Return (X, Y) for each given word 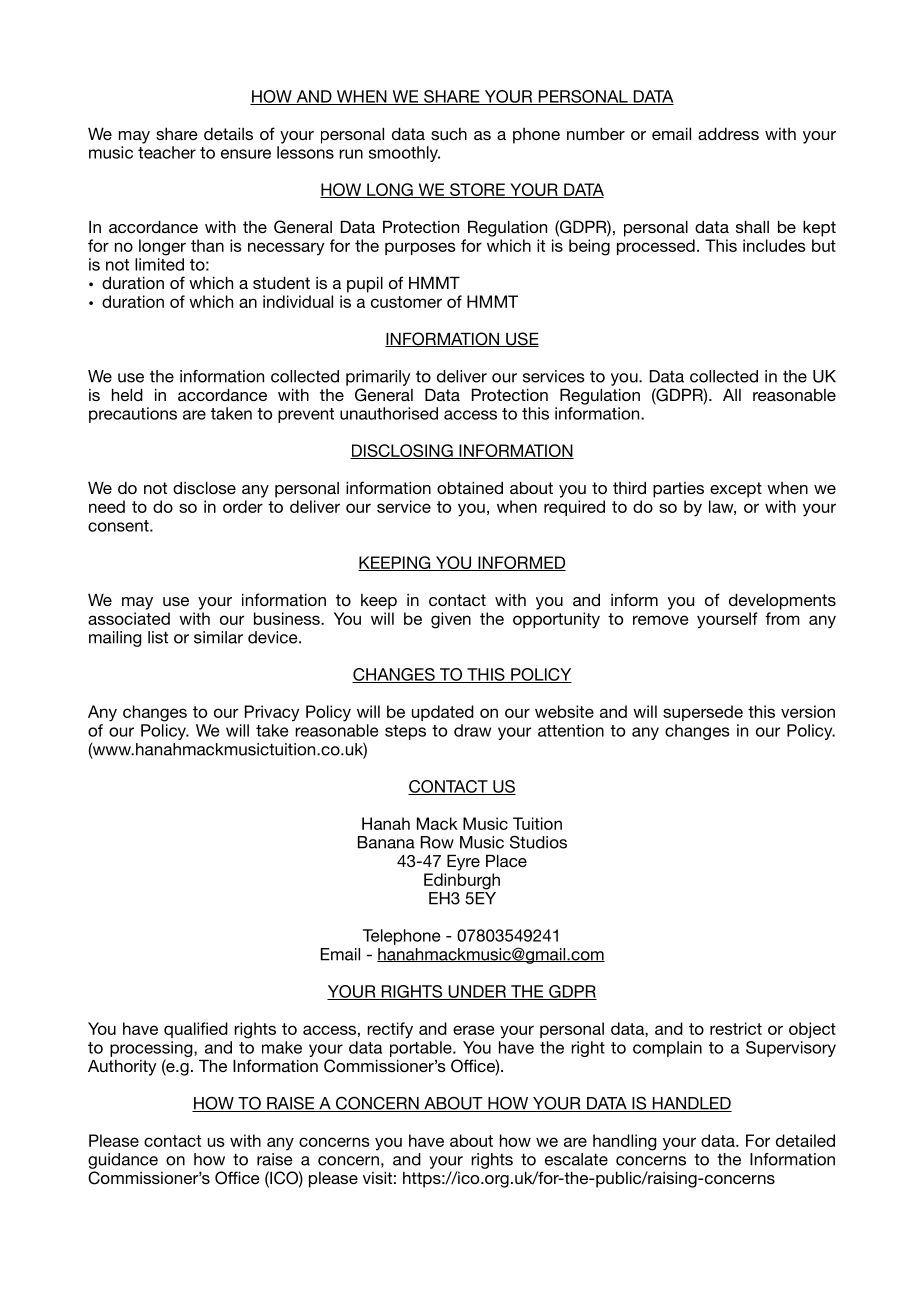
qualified (196, 1030)
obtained (470, 487)
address (728, 133)
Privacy (272, 713)
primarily (378, 378)
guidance (123, 1161)
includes (774, 245)
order (243, 506)
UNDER (477, 992)
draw (472, 730)
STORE (477, 190)
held (127, 394)
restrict (736, 1028)
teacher (167, 152)
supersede (703, 713)
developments (782, 601)
